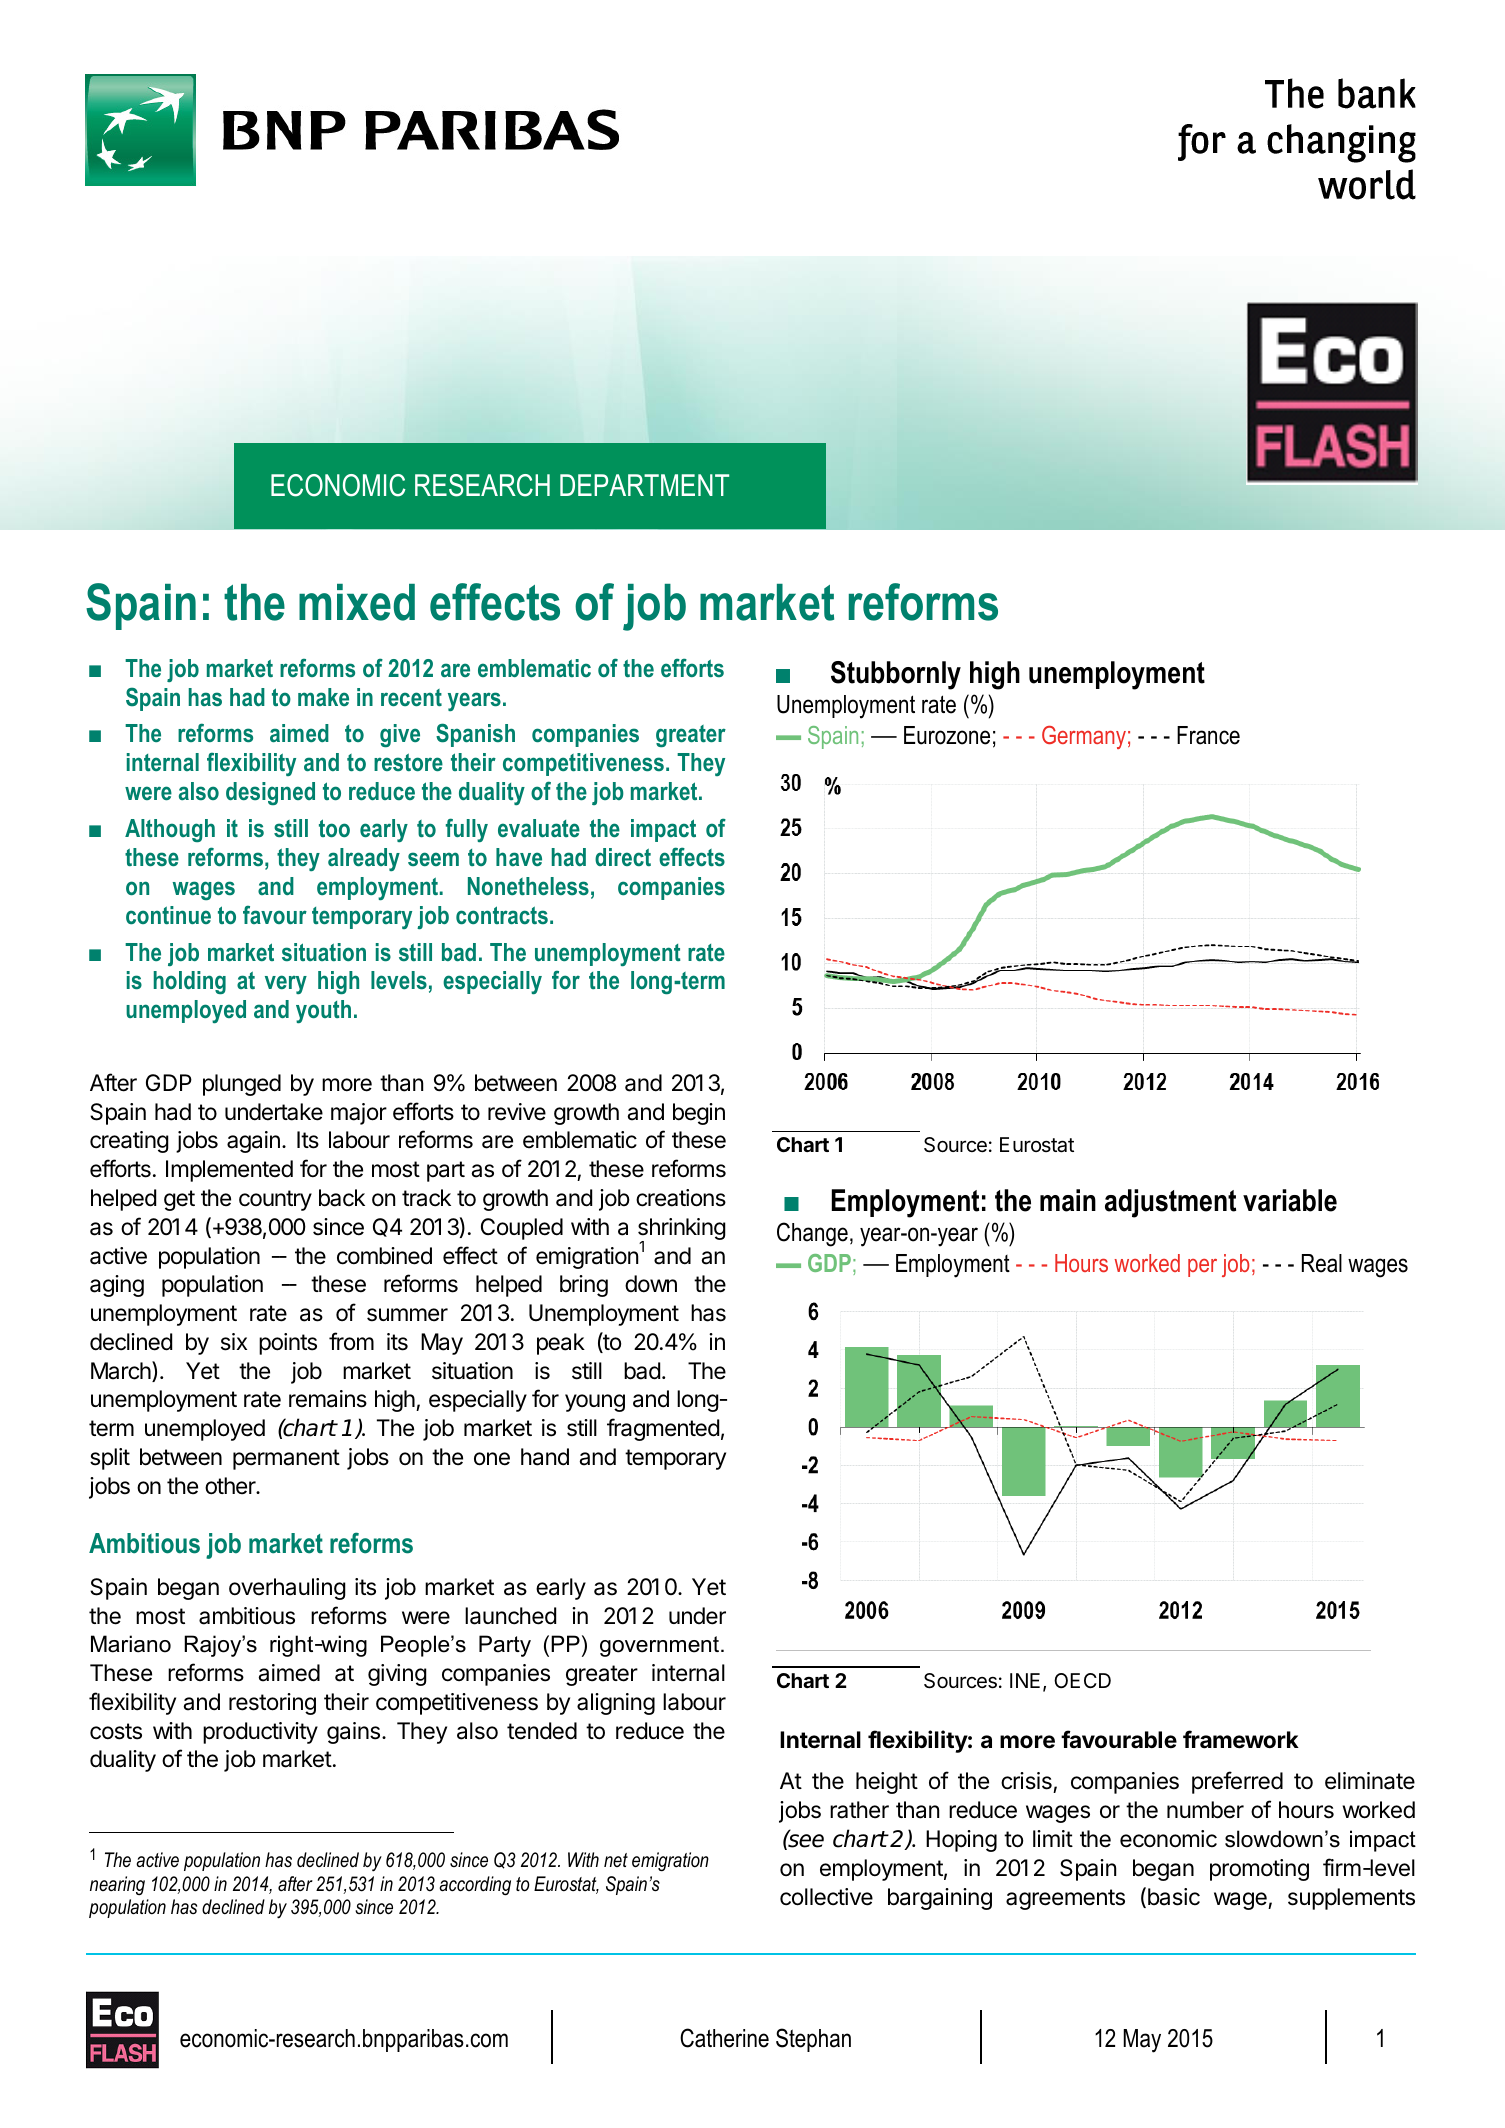 The image size is (1505, 2128). Describe the element at coordinates (286, 1459) in the screenshot. I see `permanent` at that location.
